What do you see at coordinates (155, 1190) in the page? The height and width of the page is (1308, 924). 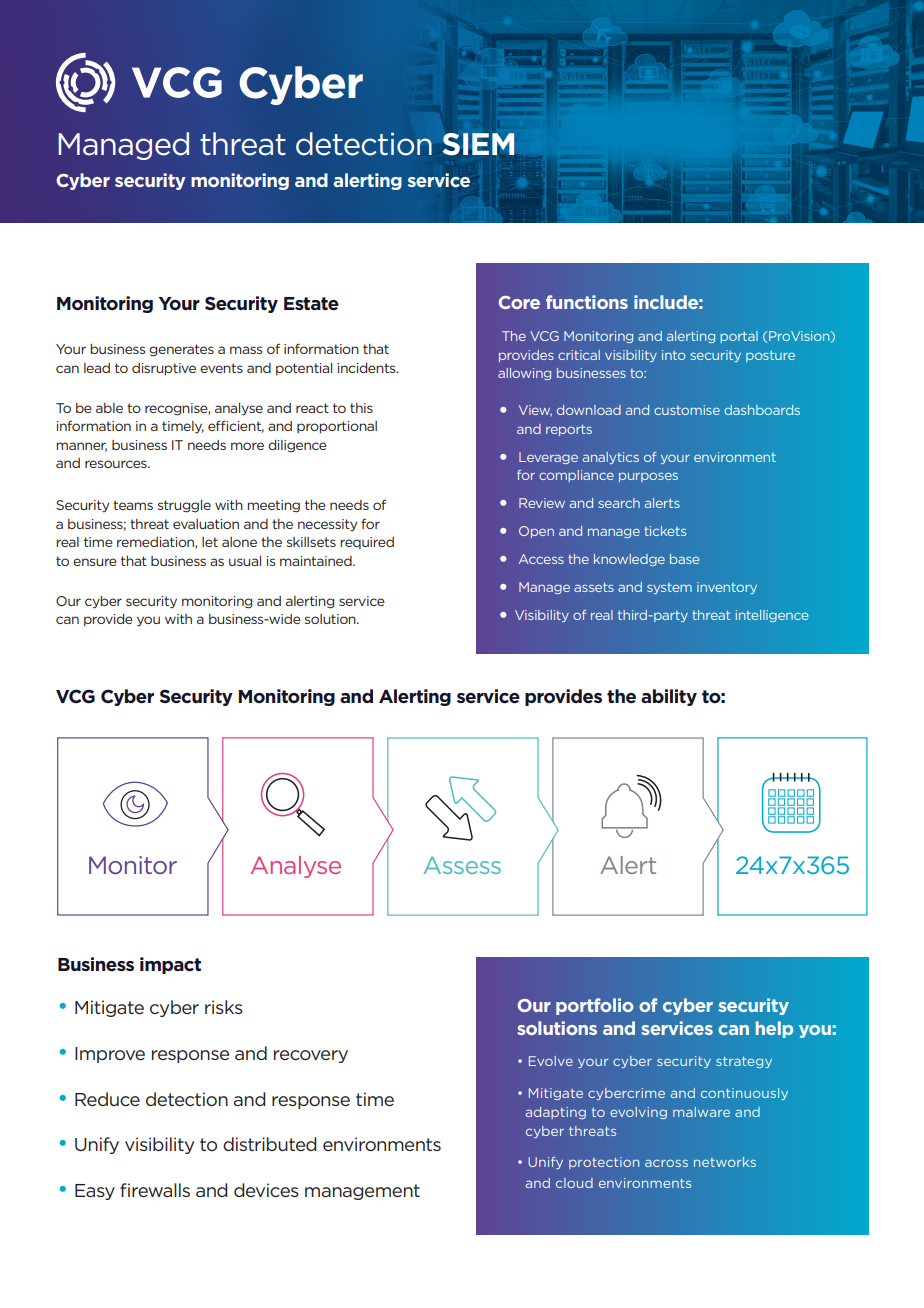 I see `firewalls` at bounding box center [155, 1190].
